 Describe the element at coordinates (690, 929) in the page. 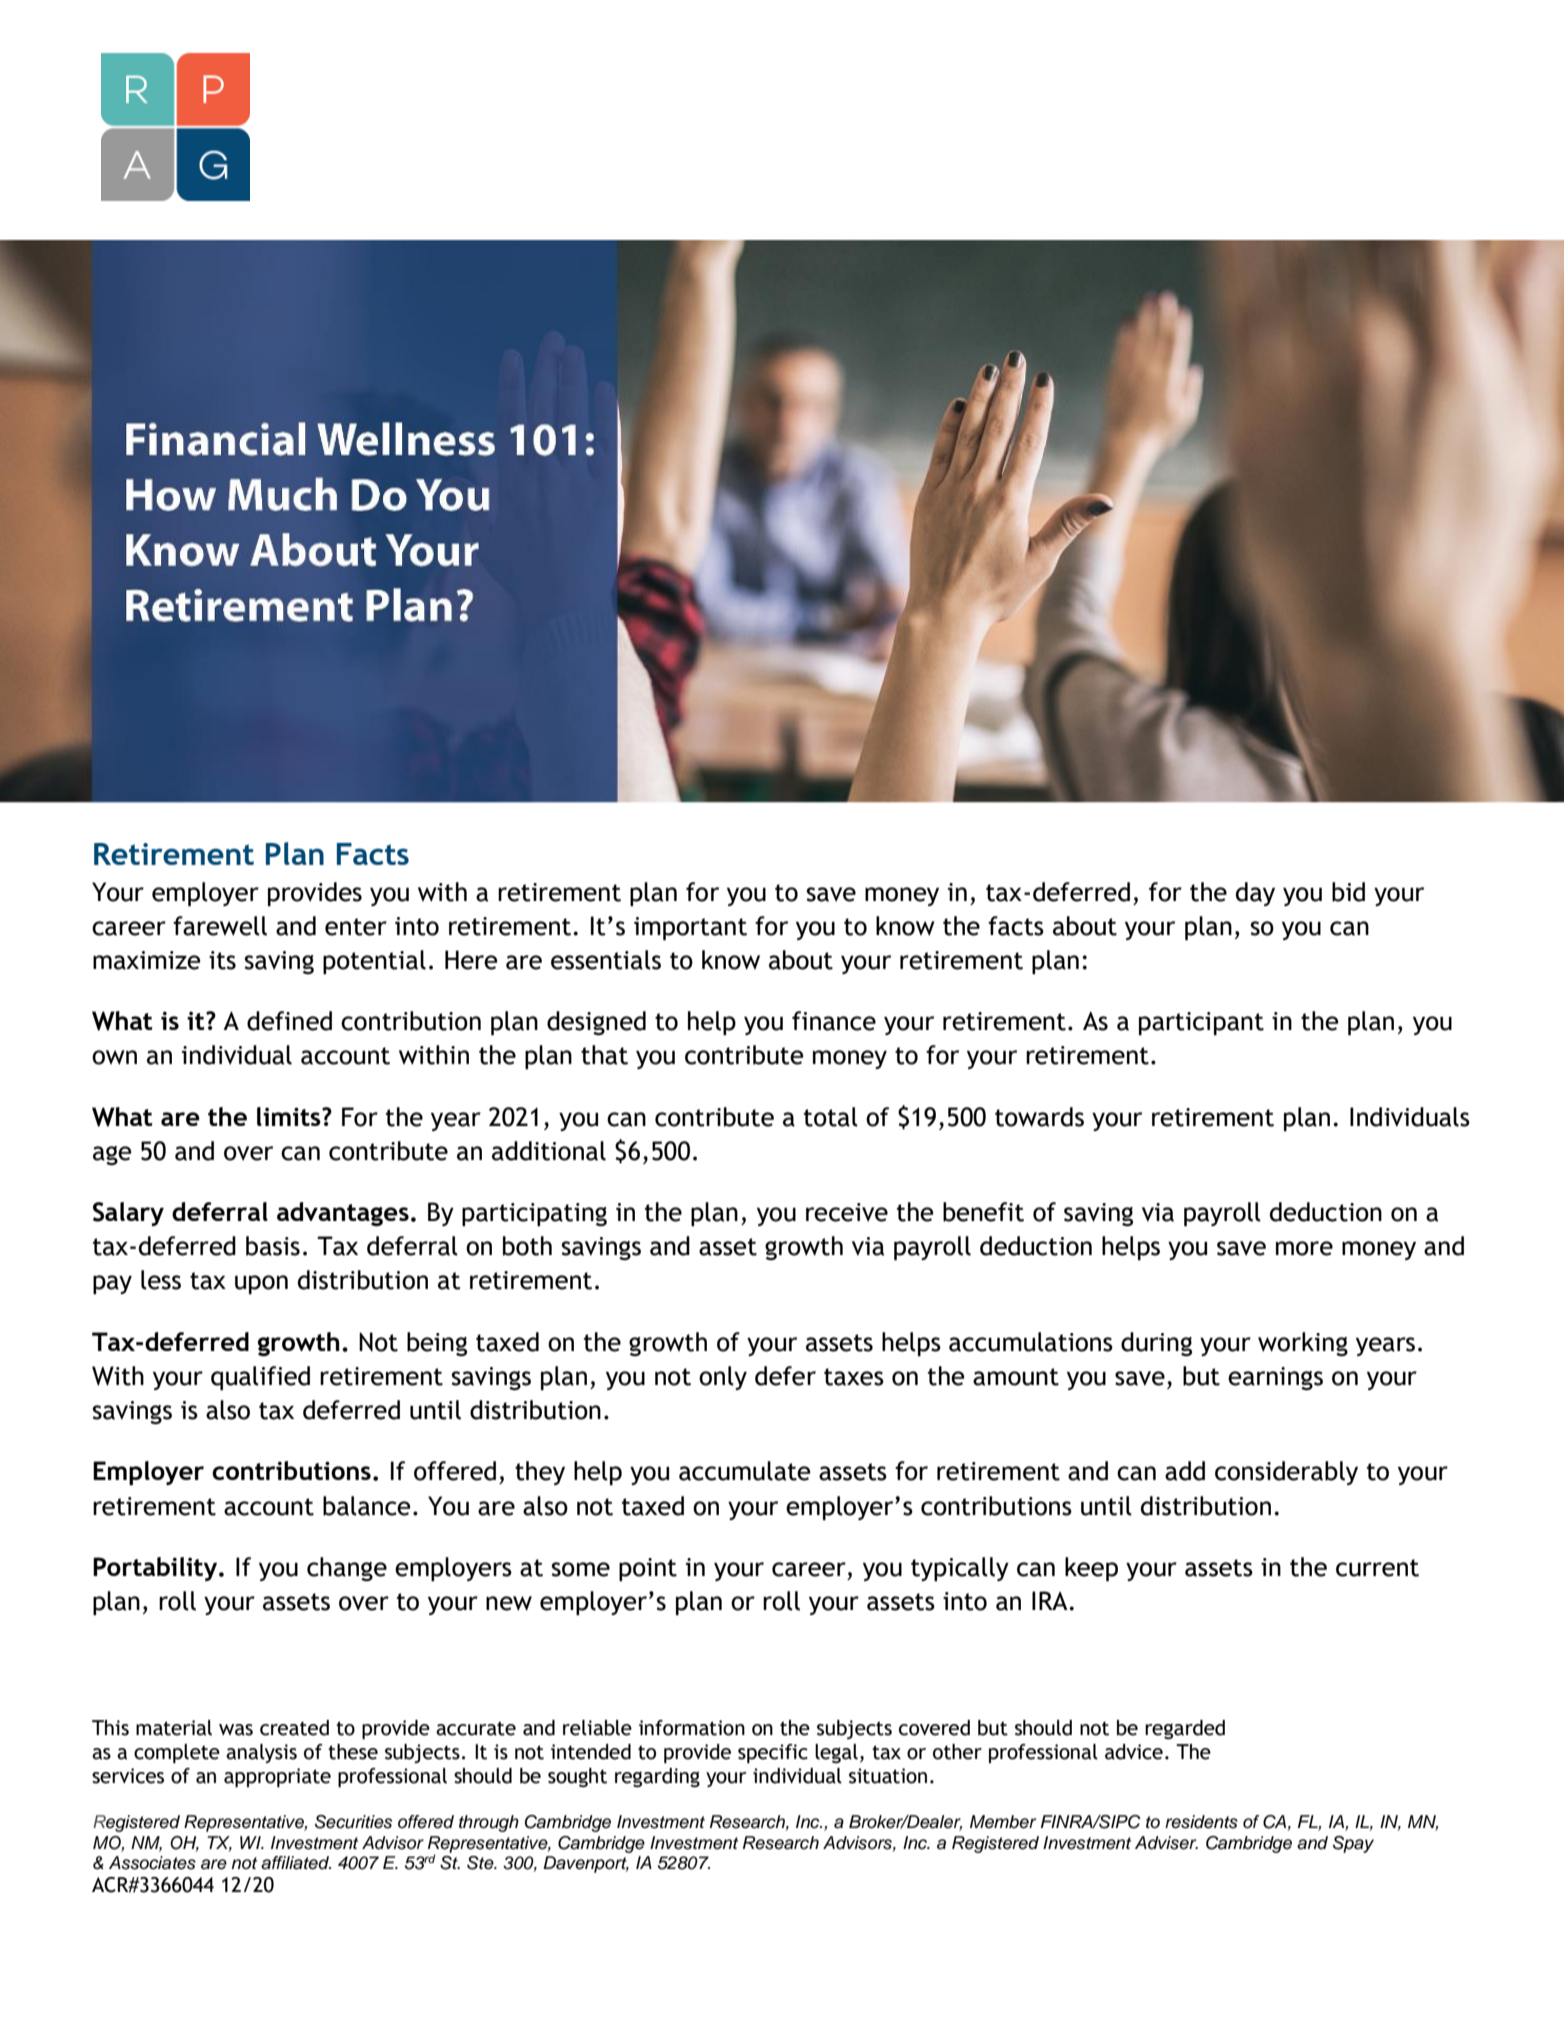

I see `important` at that location.
